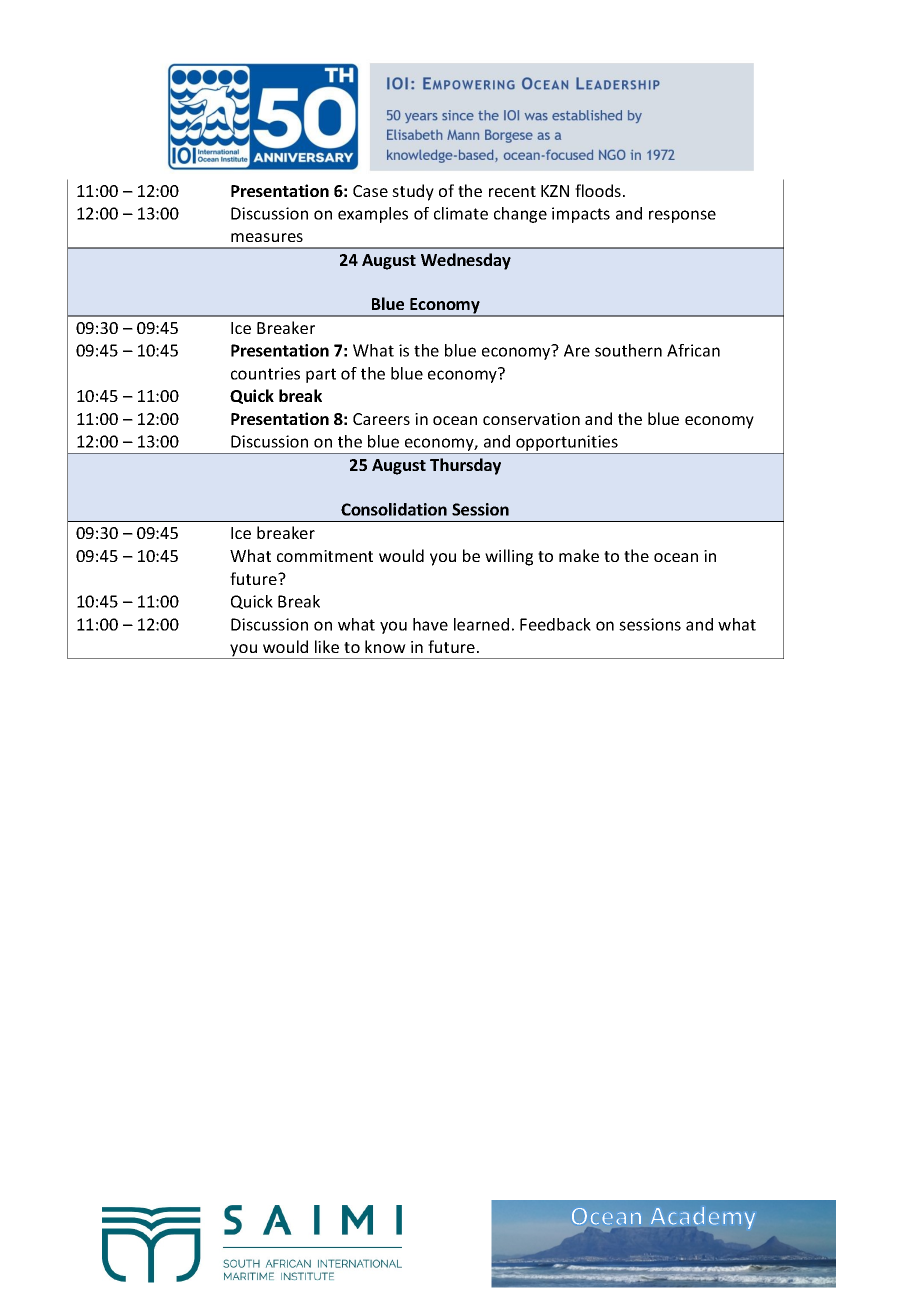  I want to click on like, so click(327, 646).
